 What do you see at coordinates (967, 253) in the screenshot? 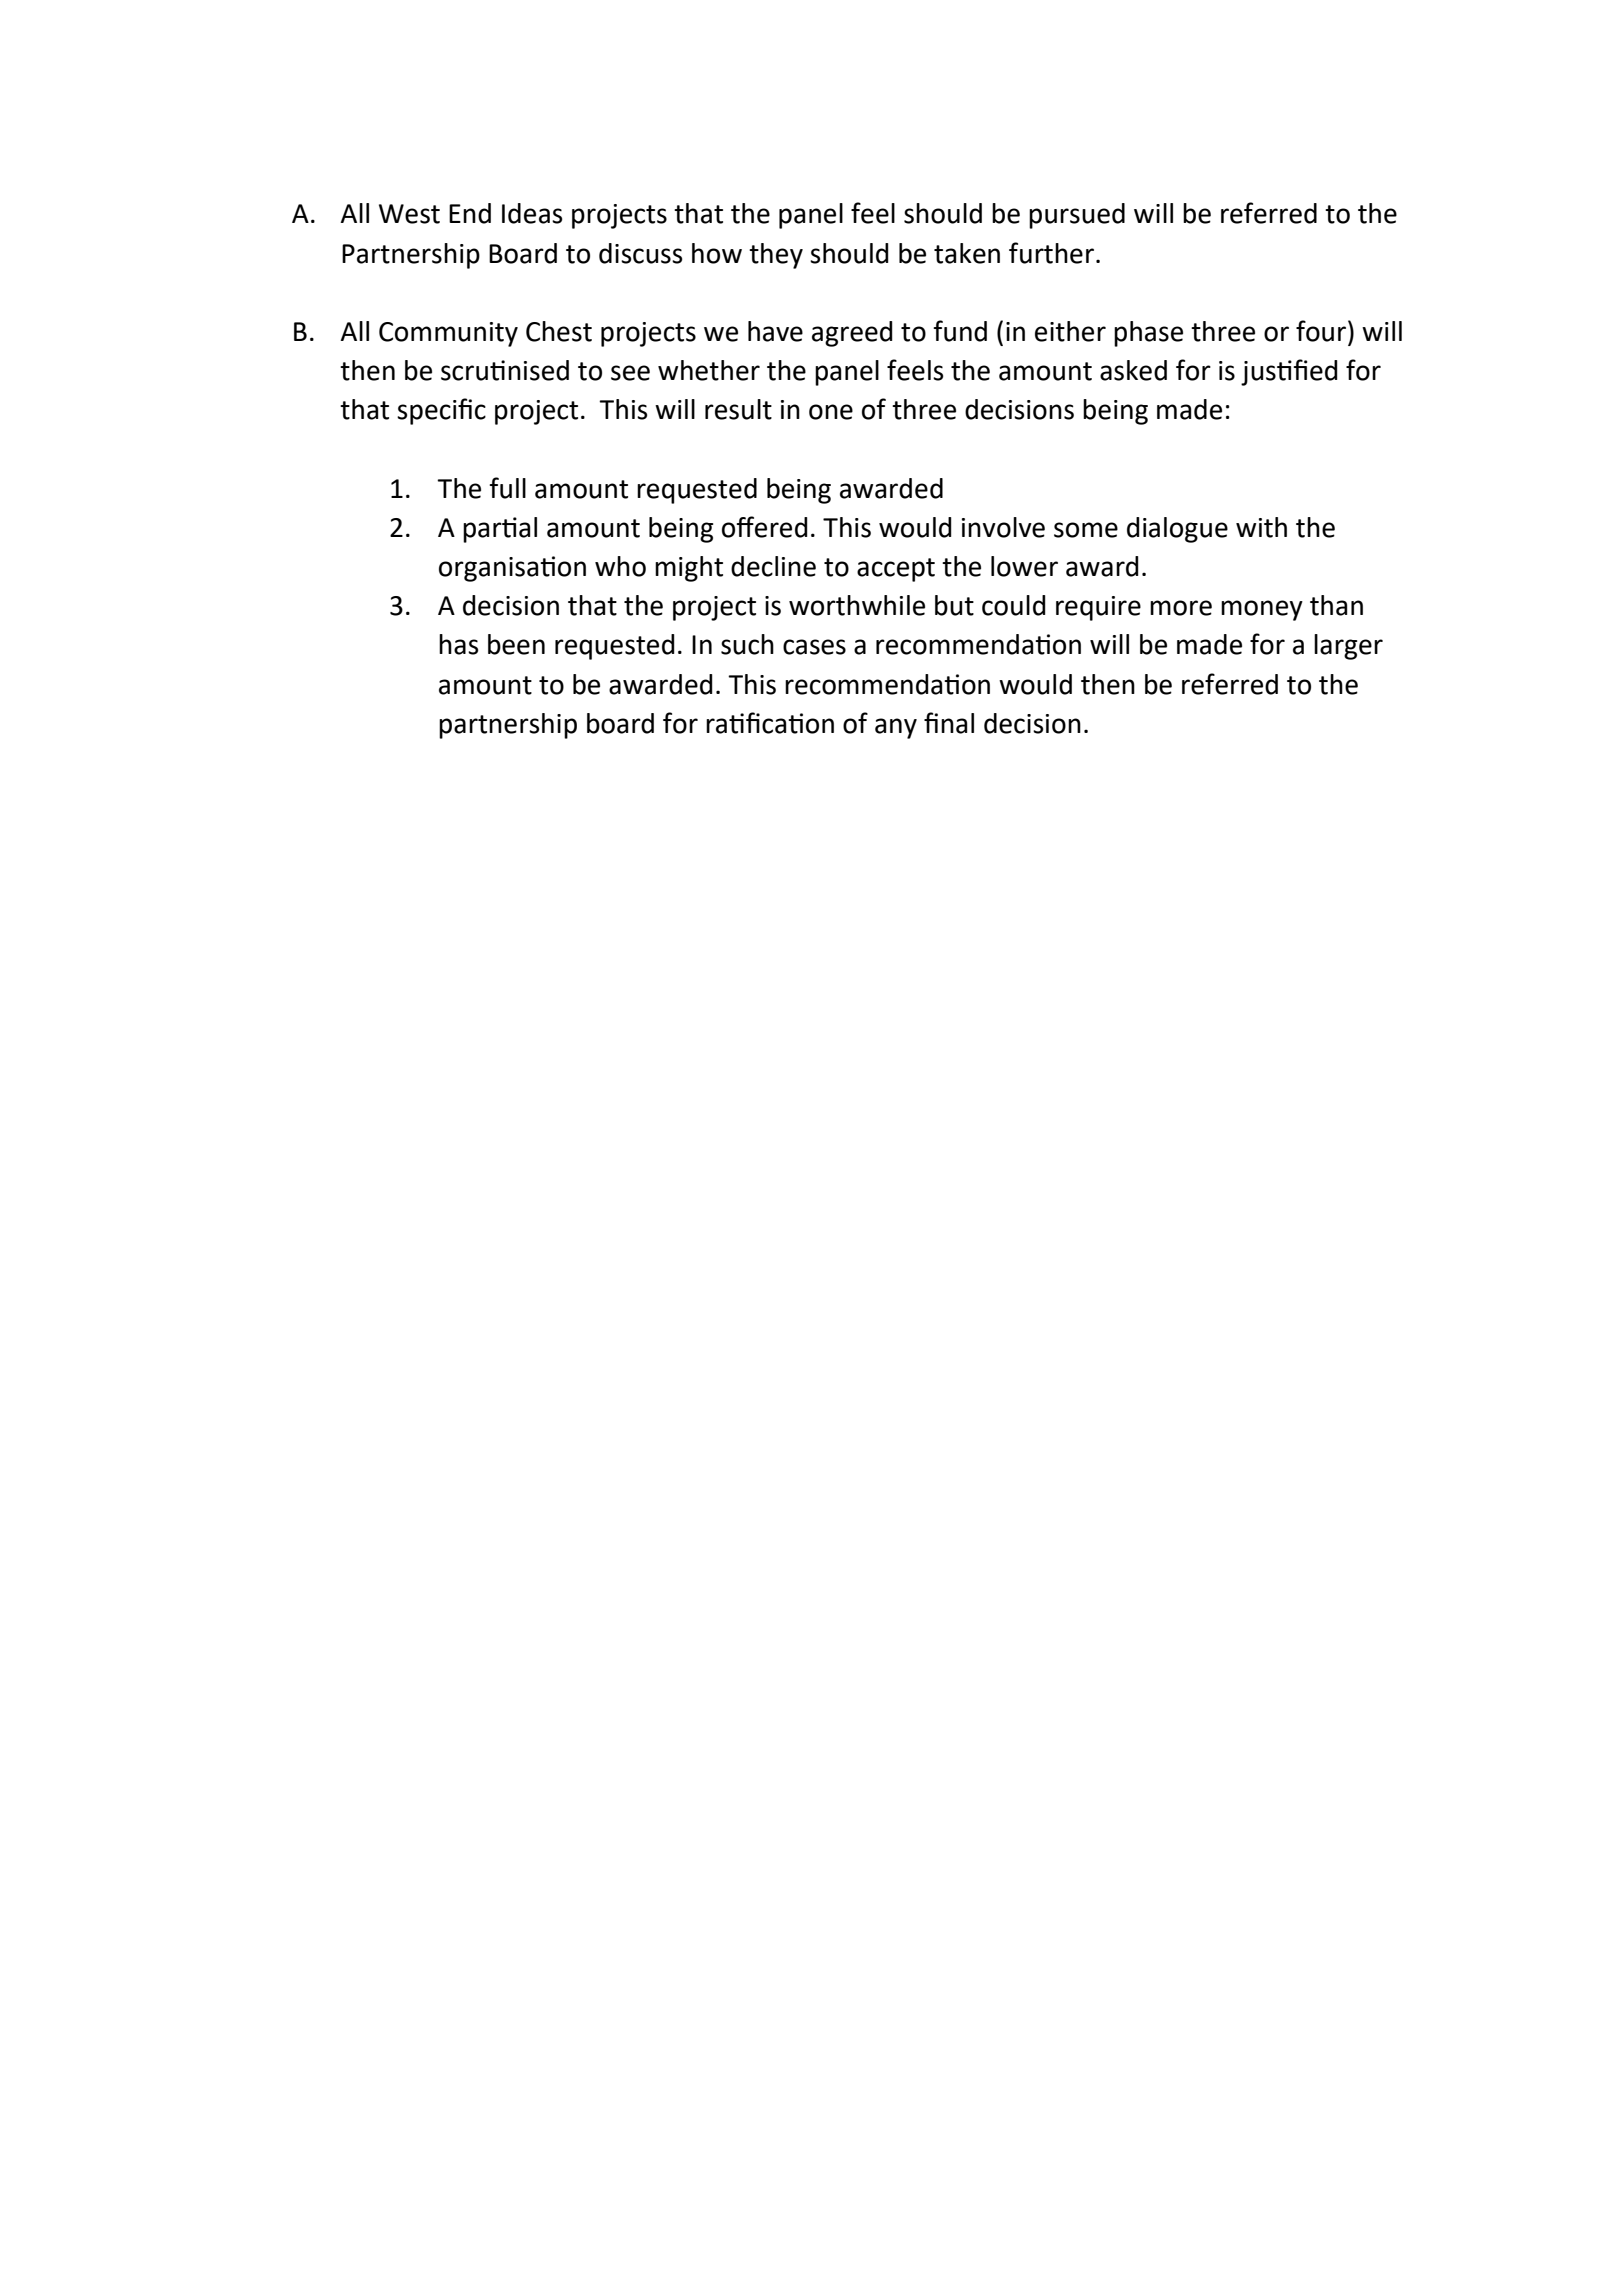
I see `taken` at bounding box center [967, 253].
